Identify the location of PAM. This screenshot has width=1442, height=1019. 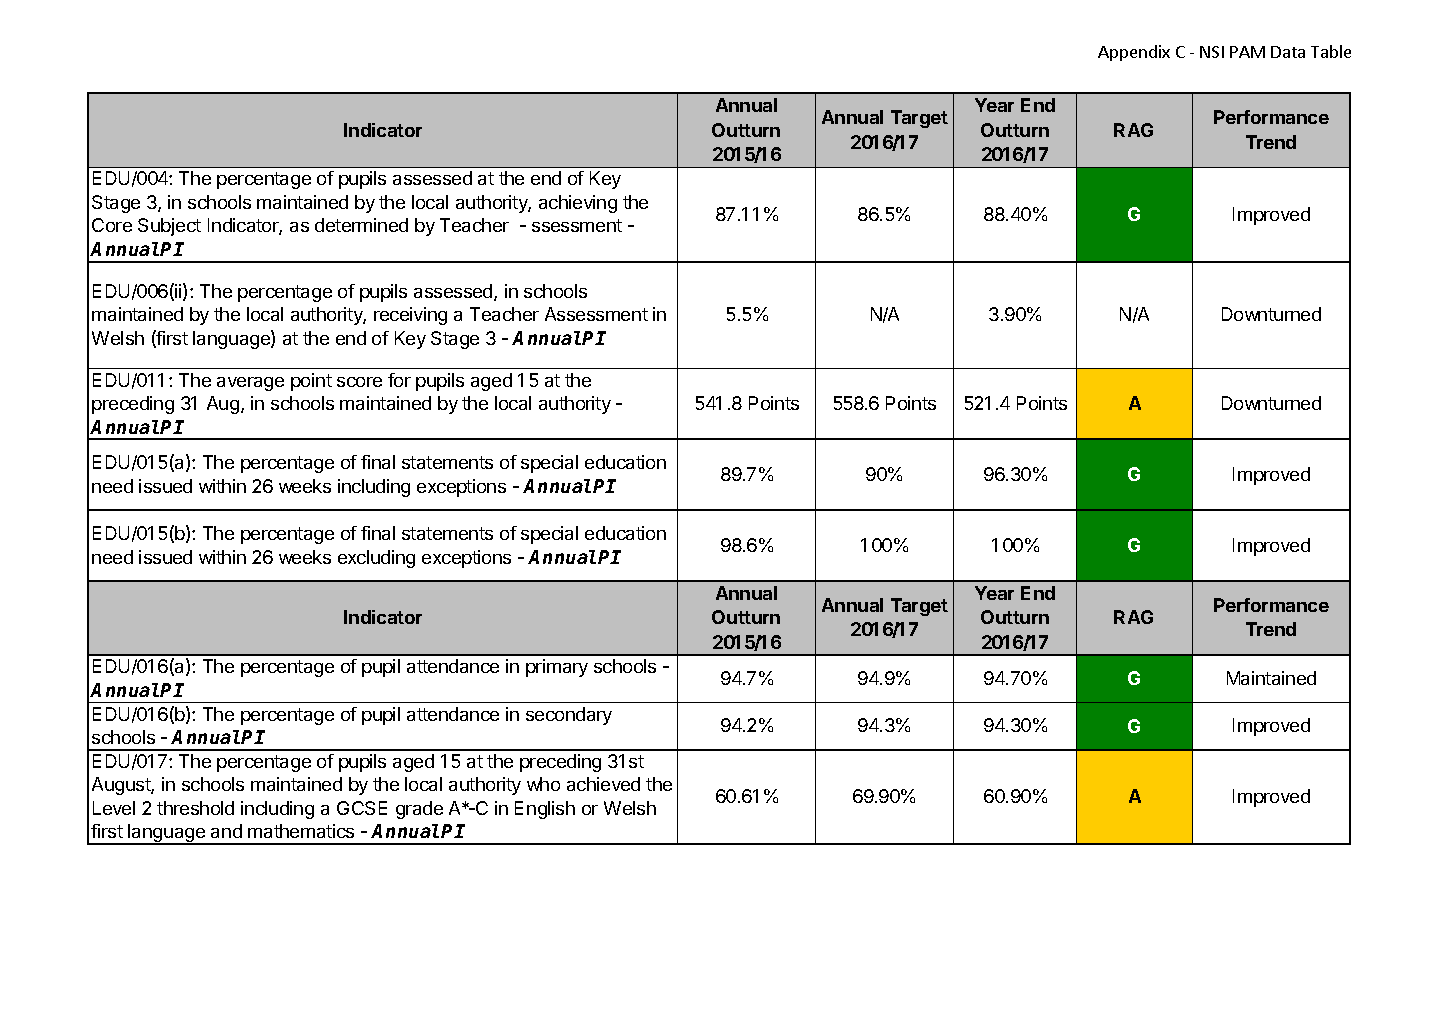
(1247, 52).
